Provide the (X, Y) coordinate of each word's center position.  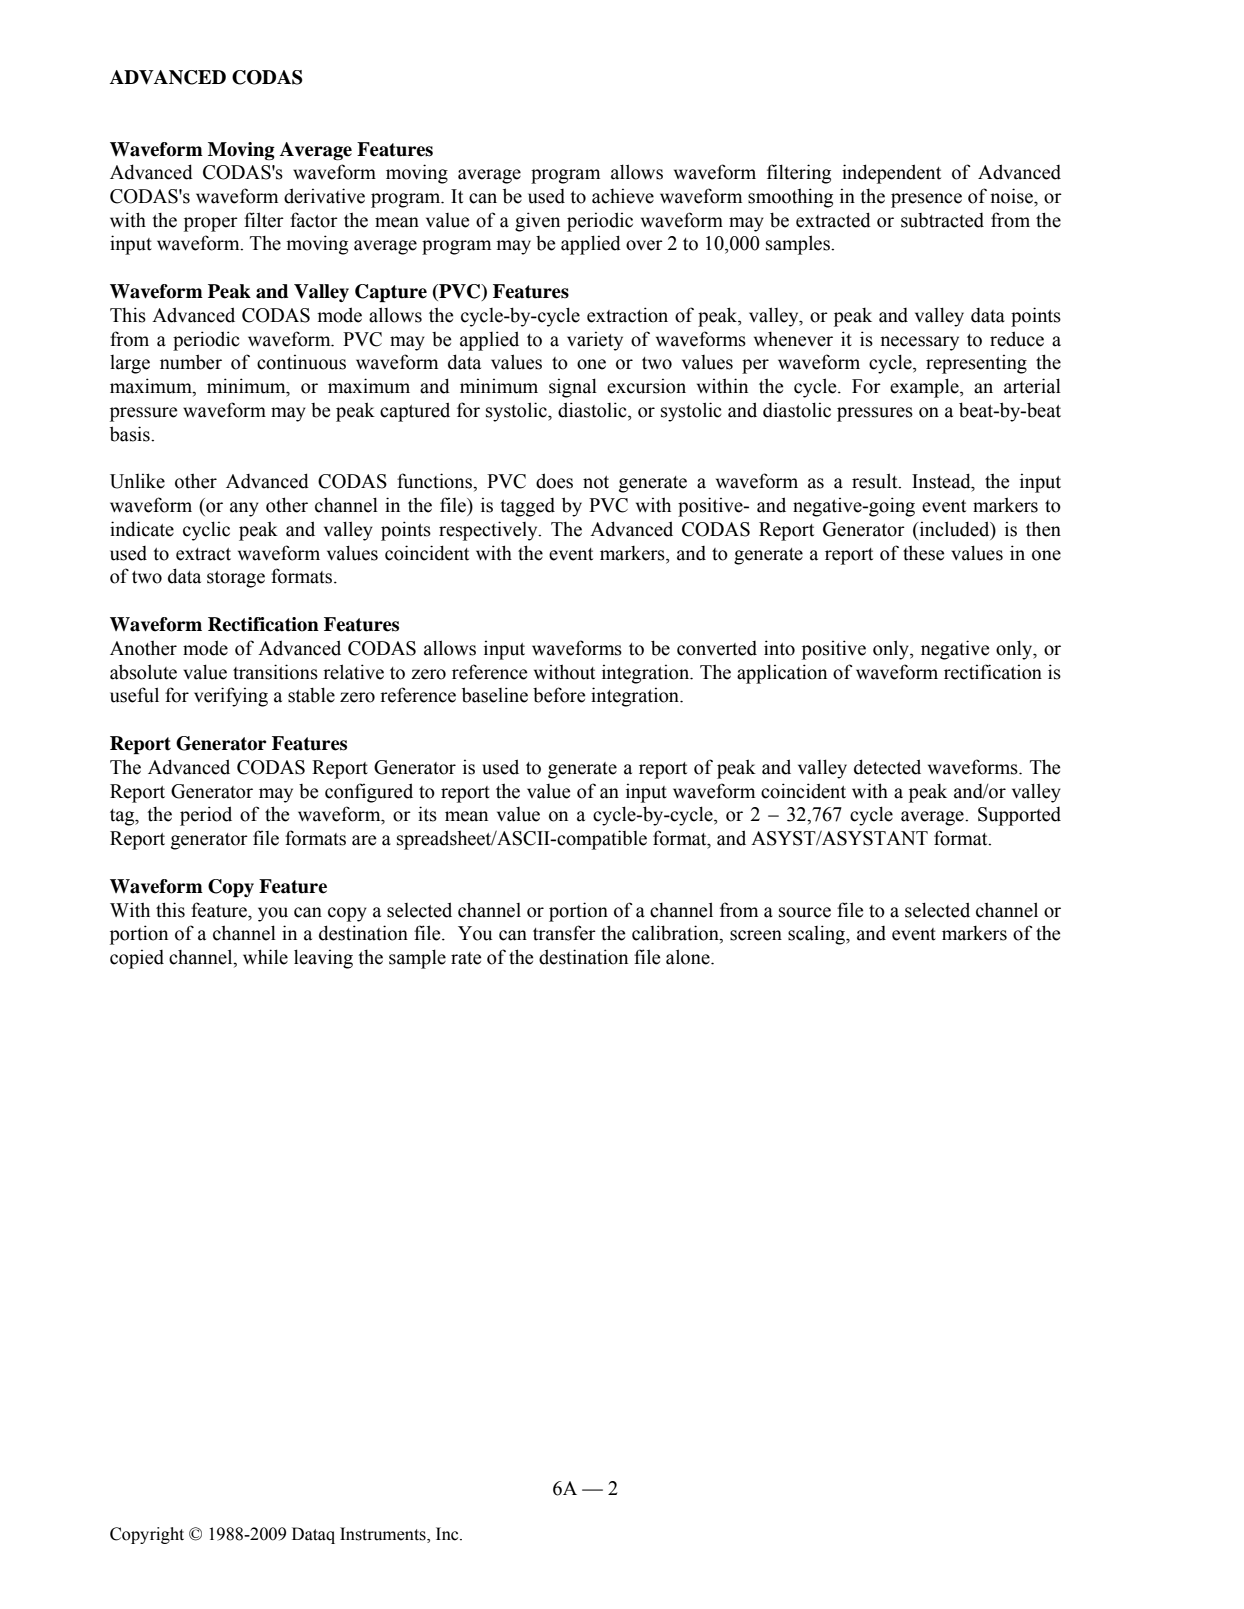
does (554, 481)
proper (211, 224)
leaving (323, 959)
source (805, 912)
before (559, 695)
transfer (564, 933)
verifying (231, 697)
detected (887, 767)
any (244, 509)
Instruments (384, 1535)
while (265, 957)
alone (689, 957)
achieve (623, 196)
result (876, 481)
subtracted (942, 220)
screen (756, 935)
